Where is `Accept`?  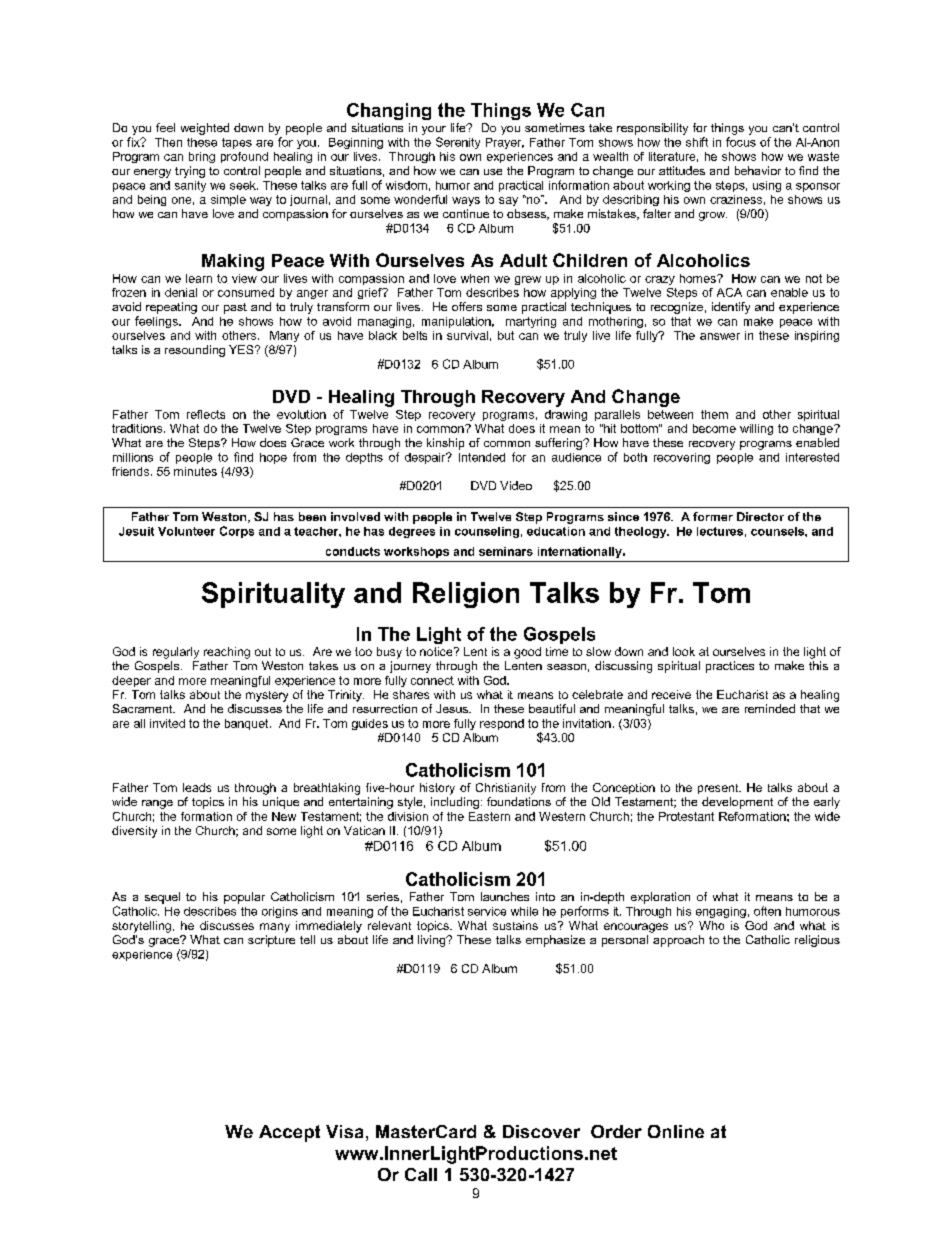
Accept is located at coordinates (289, 1133).
